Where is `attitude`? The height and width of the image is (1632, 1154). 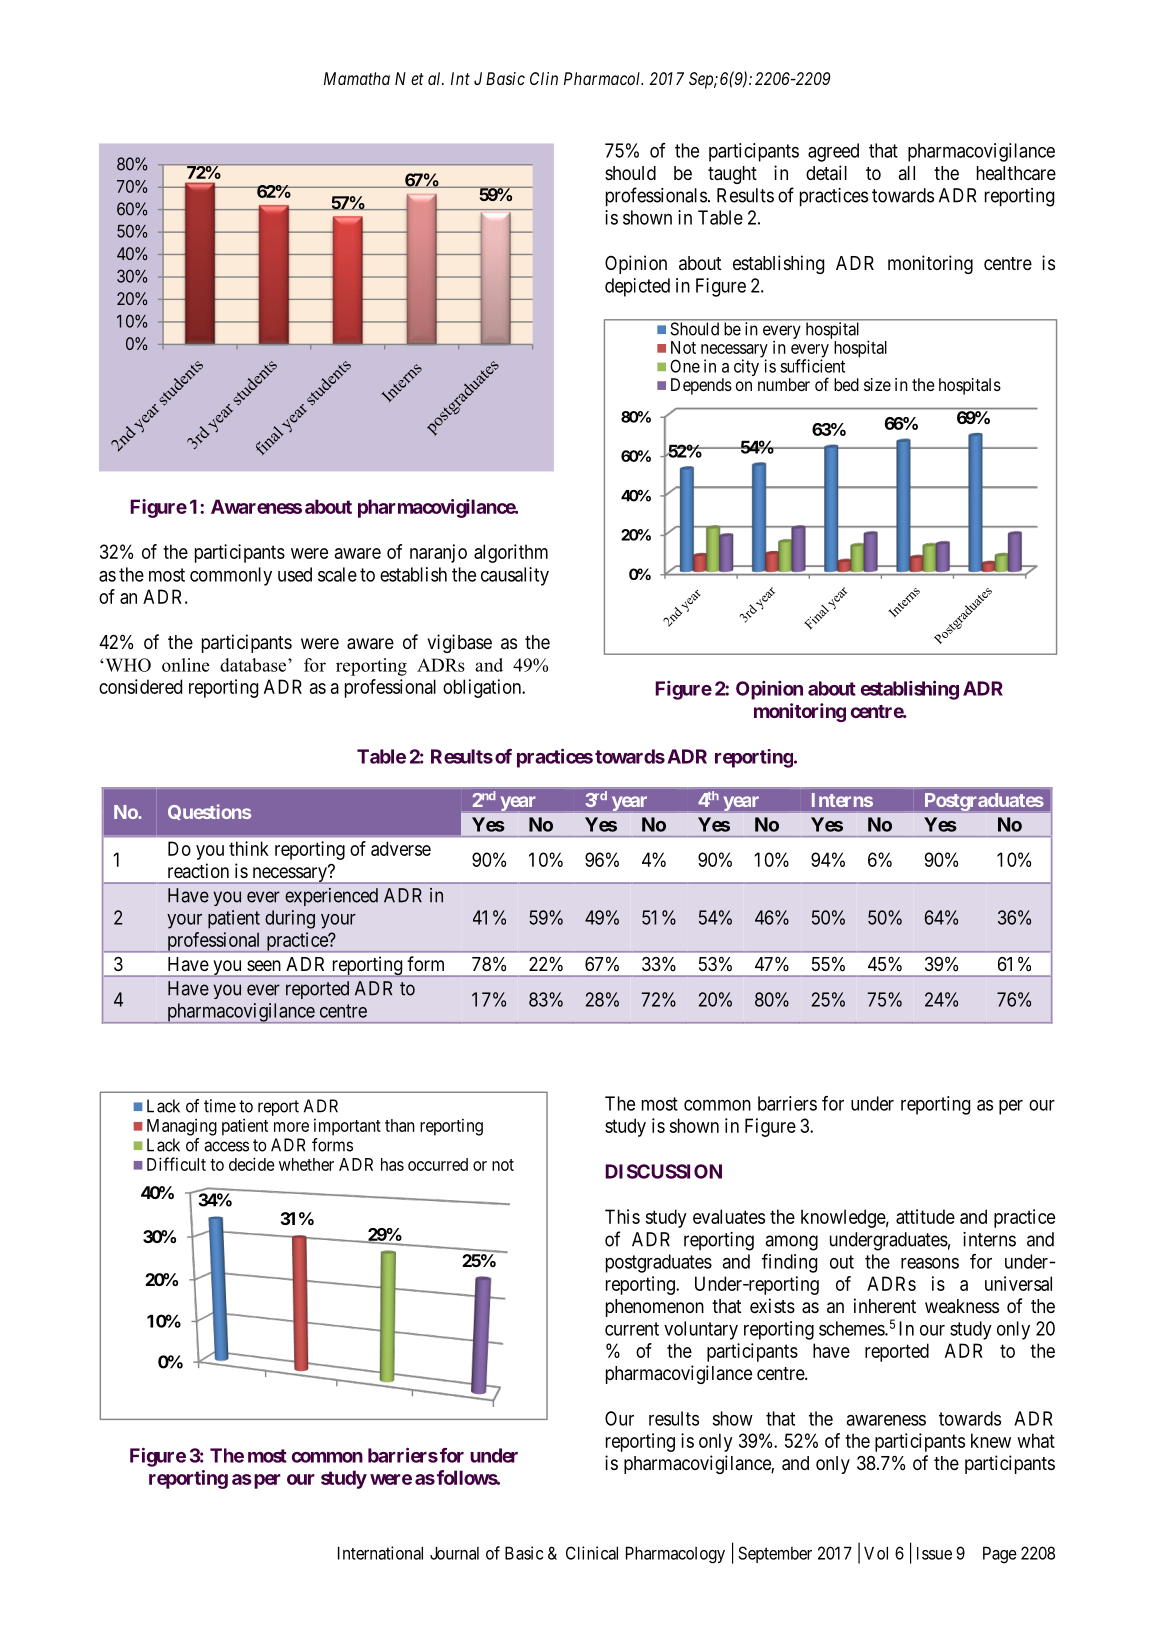 attitude is located at coordinates (925, 1216).
